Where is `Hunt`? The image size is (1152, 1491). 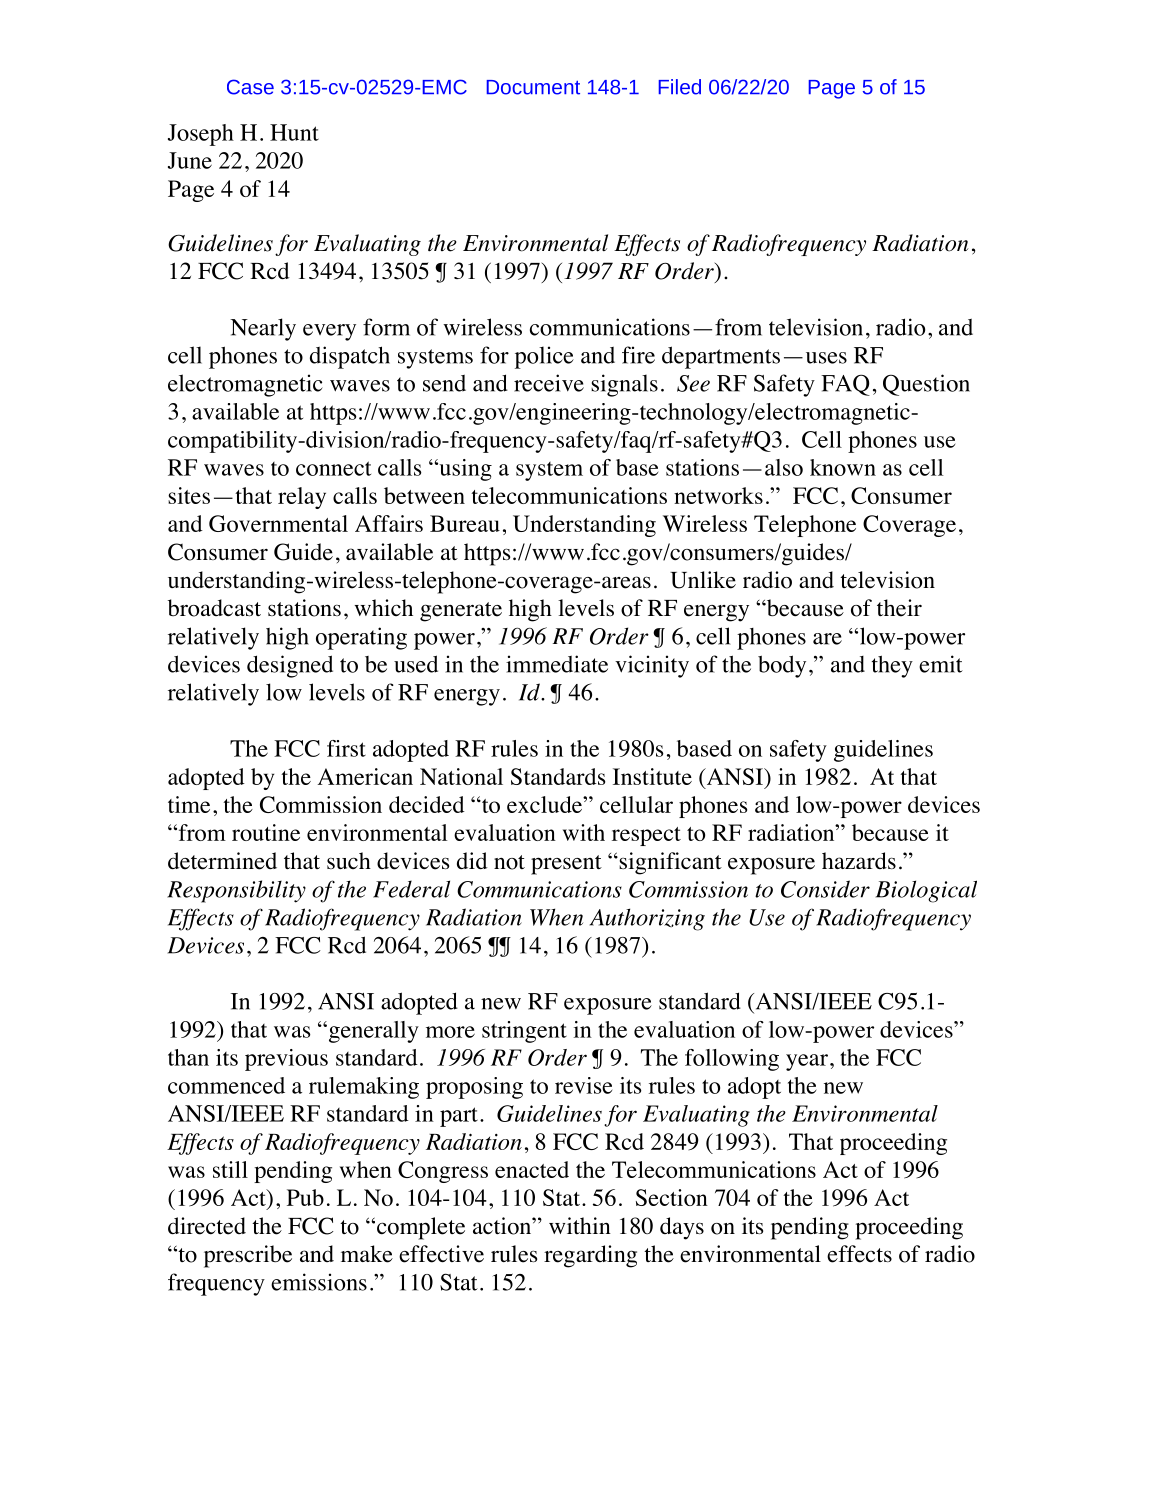
Hunt is located at coordinates (294, 132).
